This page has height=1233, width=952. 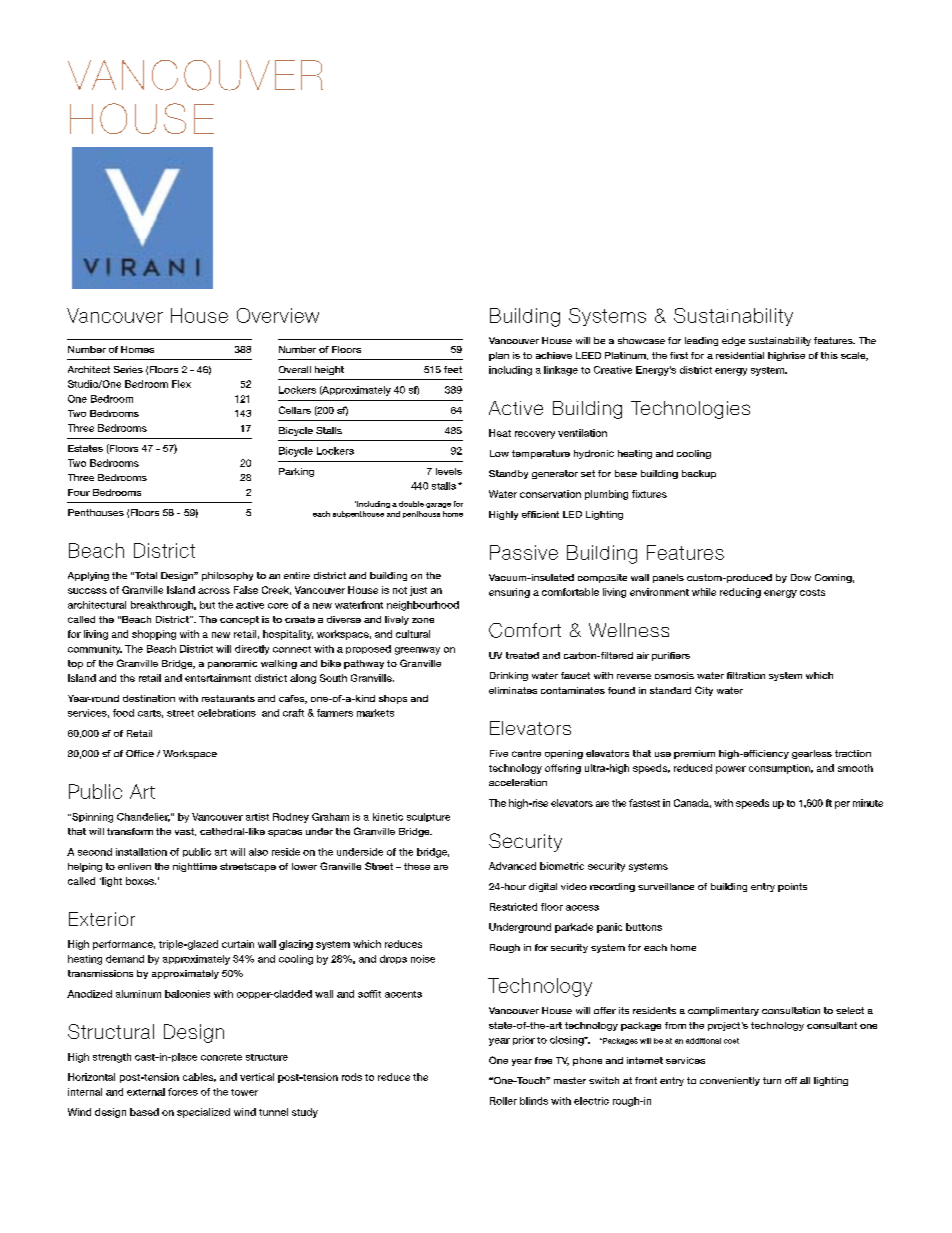 I want to click on edge, so click(x=733, y=341).
